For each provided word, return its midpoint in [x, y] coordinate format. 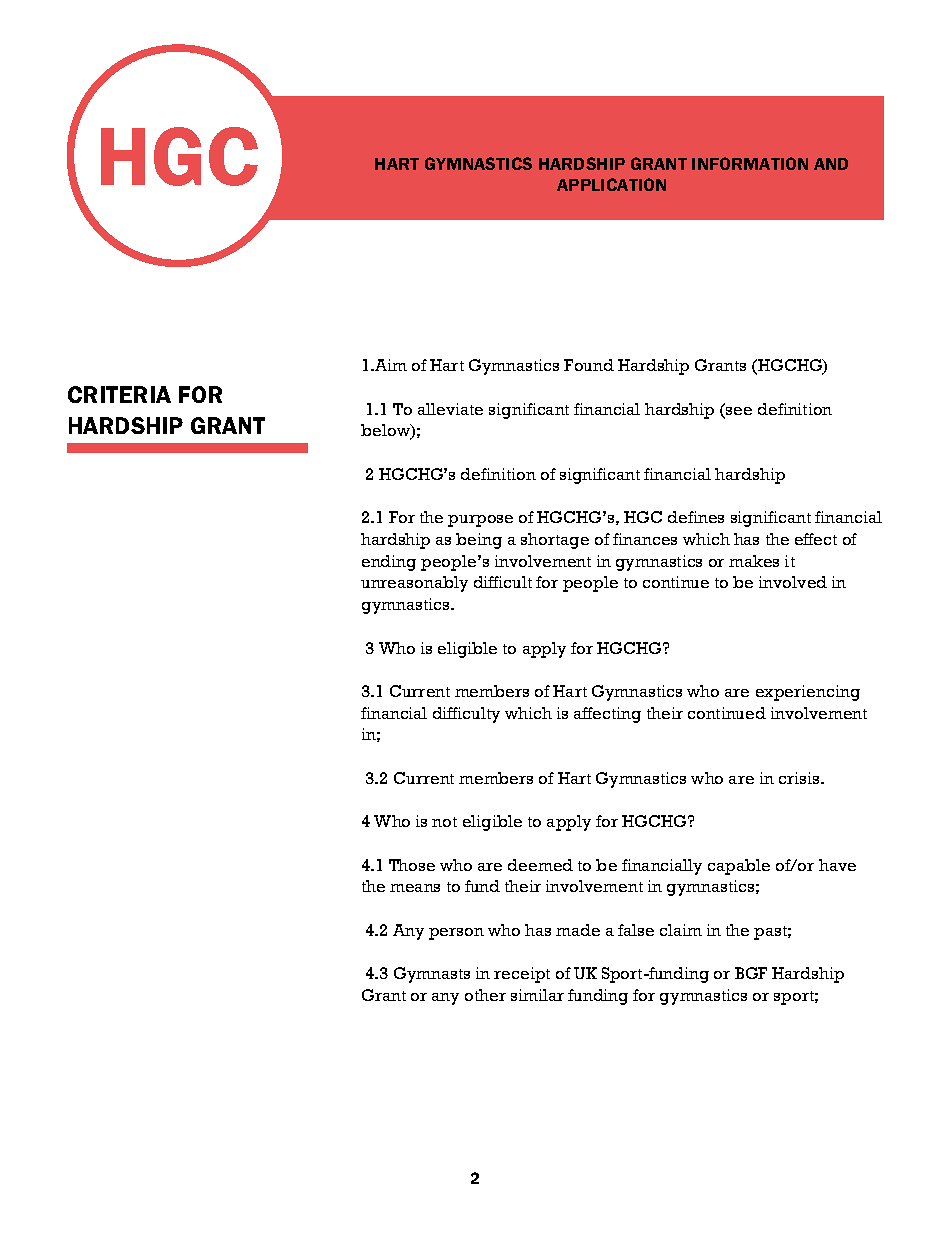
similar [537, 995]
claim [681, 930]
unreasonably [414, 584]
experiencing [808, 693]
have [837, 865]
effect [816, 539]
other [485, 995]
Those [412, 865]
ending [389, 563]
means [415, 888]
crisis [800, 778]
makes [754, 561]
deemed [540, 865]
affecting [607, 715]
